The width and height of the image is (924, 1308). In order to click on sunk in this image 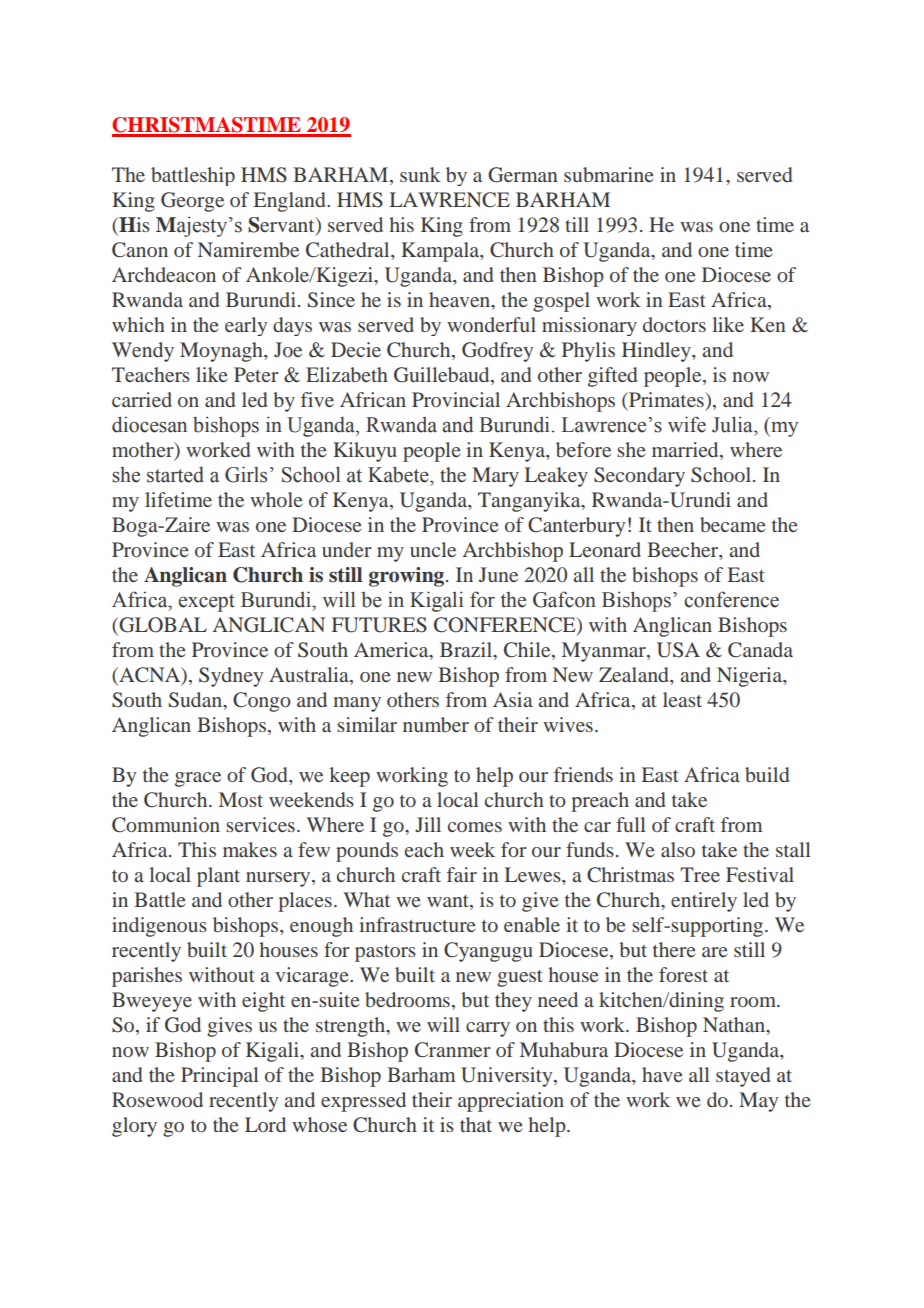, I will do `click(420, 174)`.
